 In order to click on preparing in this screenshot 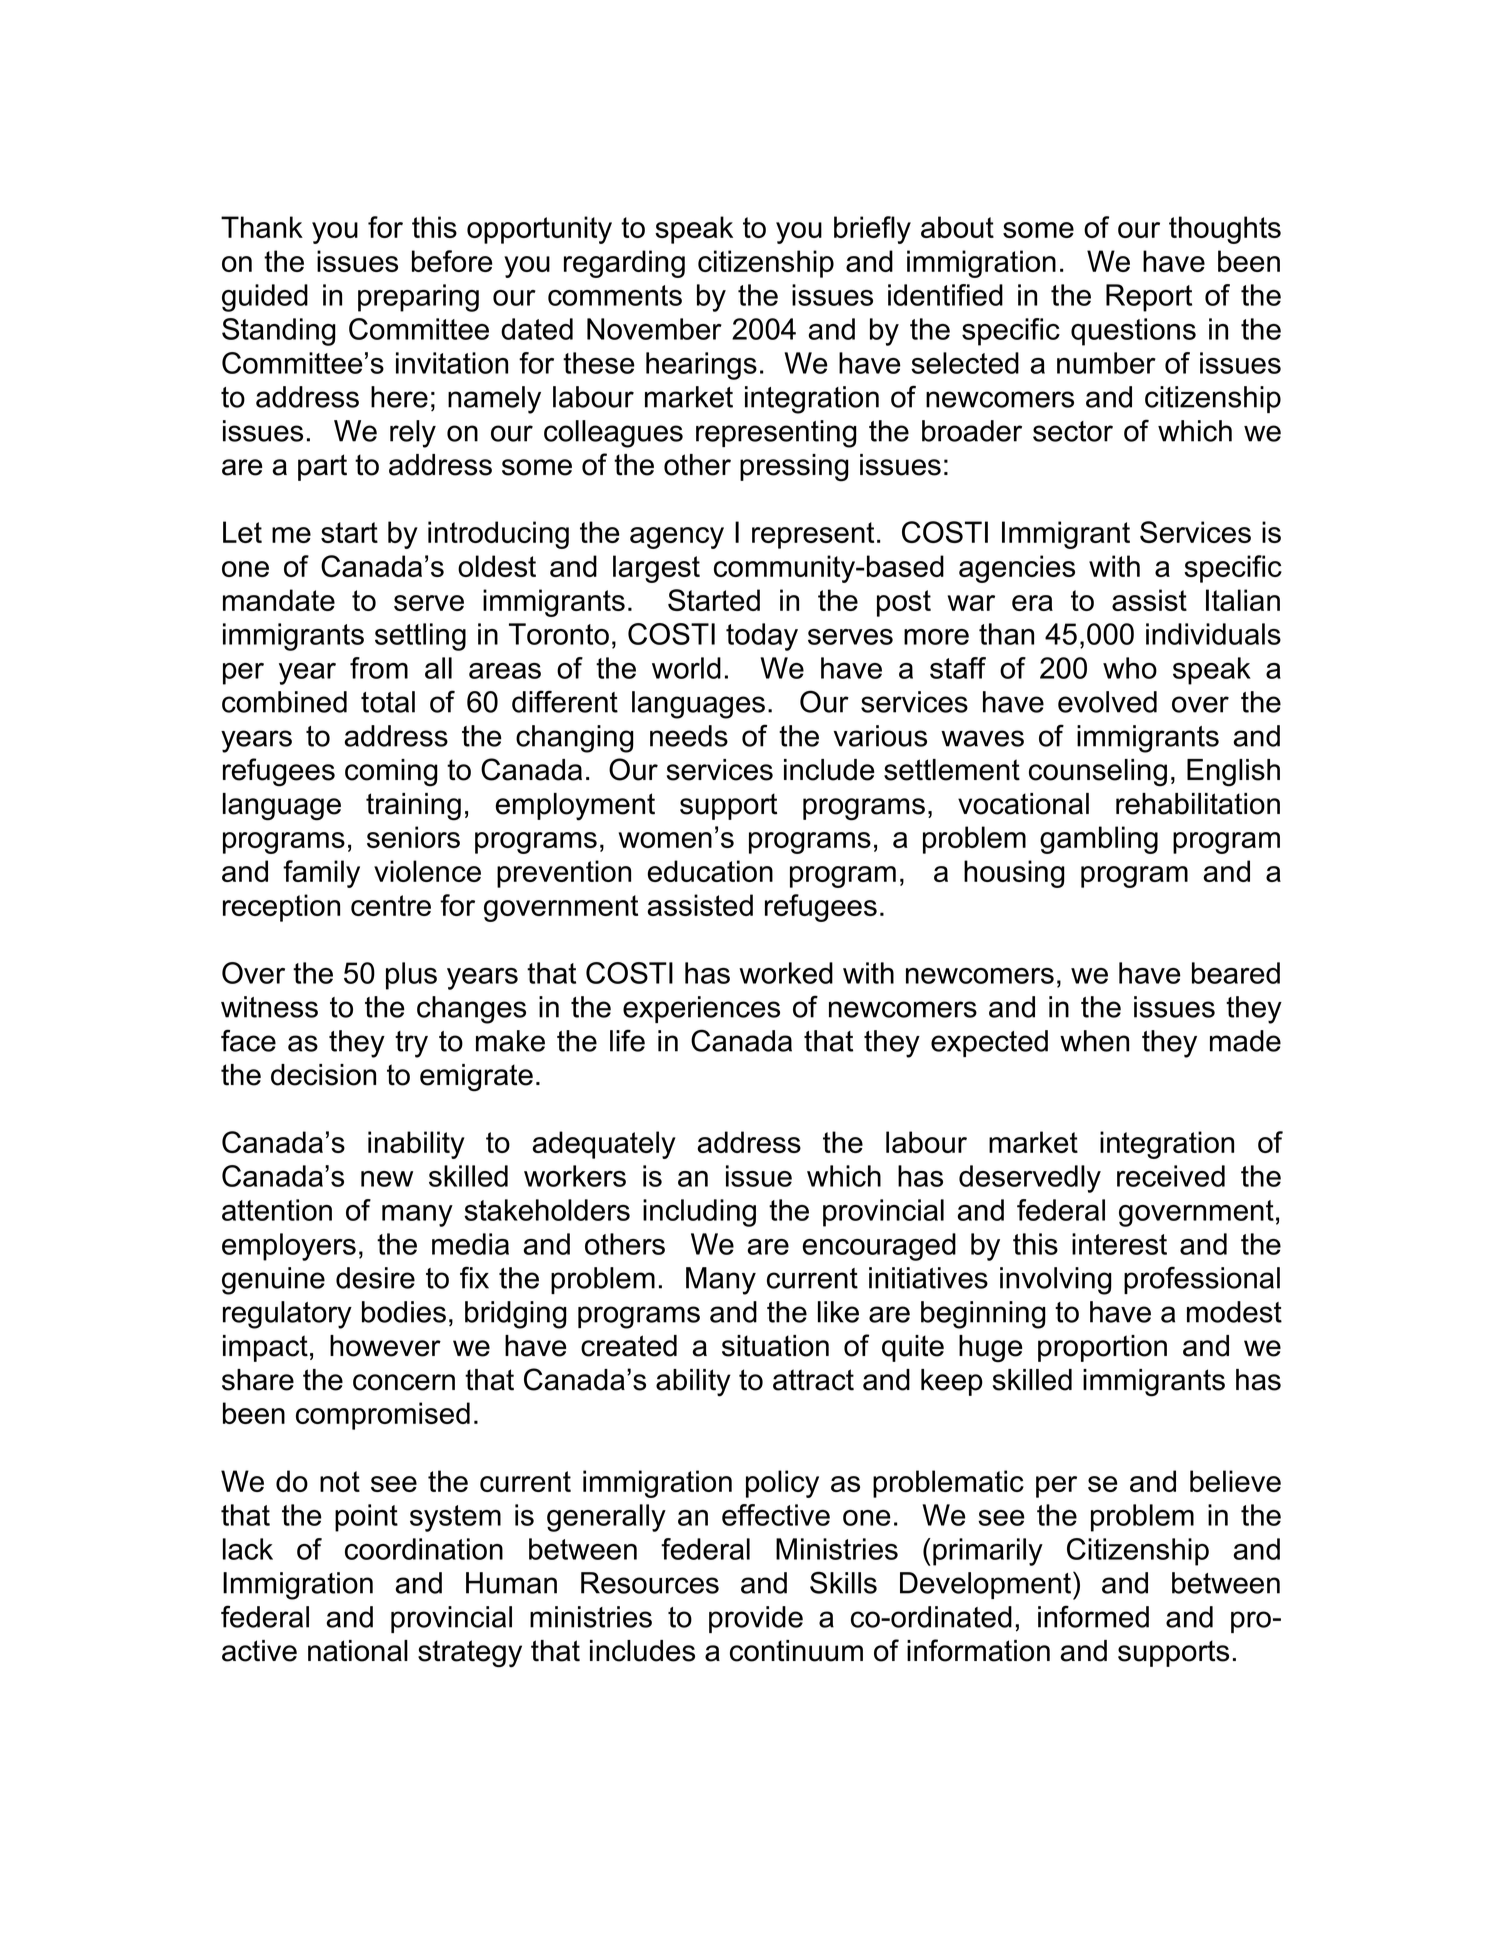, I will do `click(418, 298)`.
